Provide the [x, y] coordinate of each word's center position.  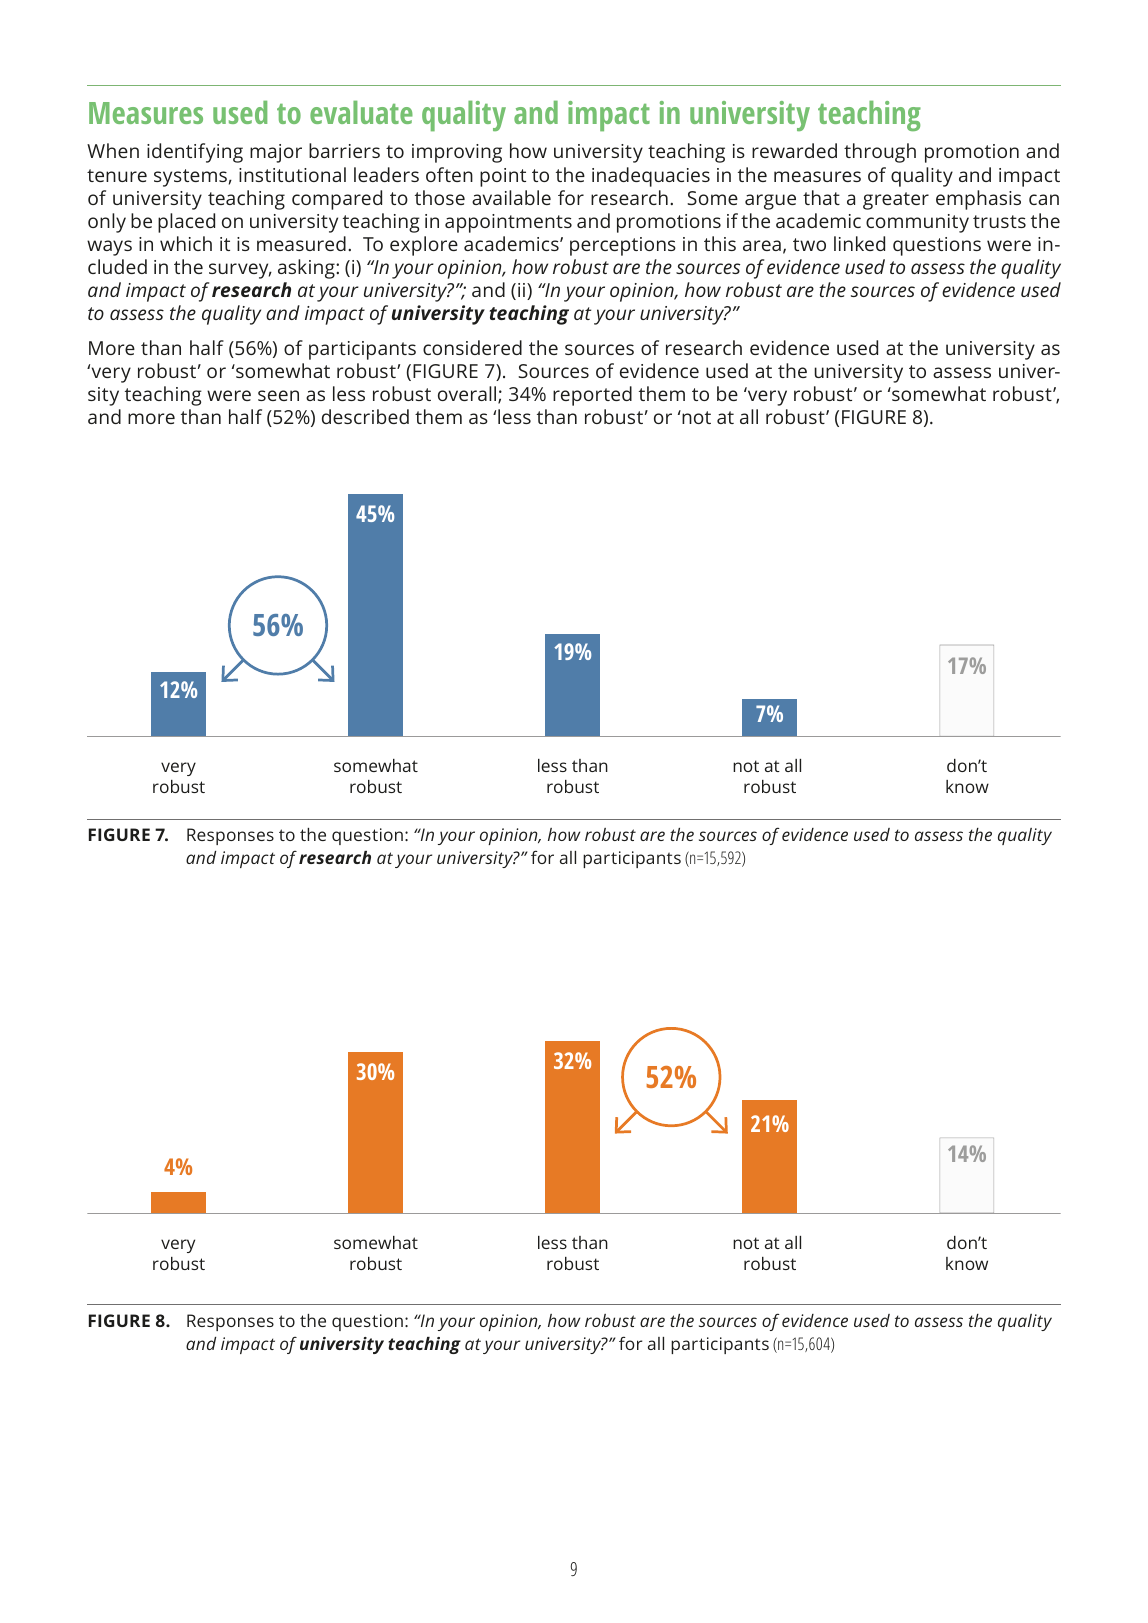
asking [307, 269]
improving [457, 153]
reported [592, 396]
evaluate [361, 112]
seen [278, 395]
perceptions [623, 246]
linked [859, 243]
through [880, 153]
